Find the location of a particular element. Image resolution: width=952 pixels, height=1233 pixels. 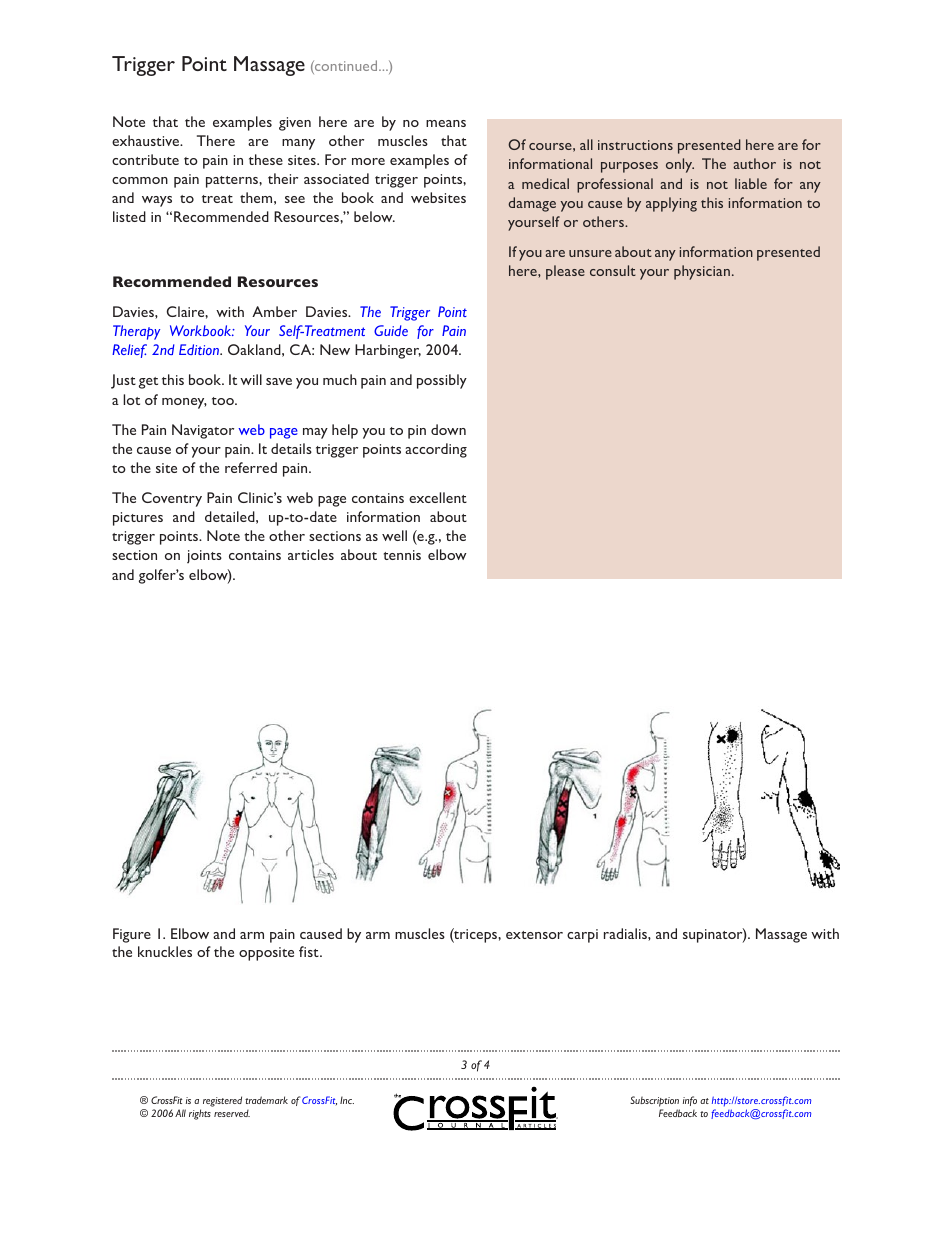

Subscription is located at coordinates (654, 1101).
